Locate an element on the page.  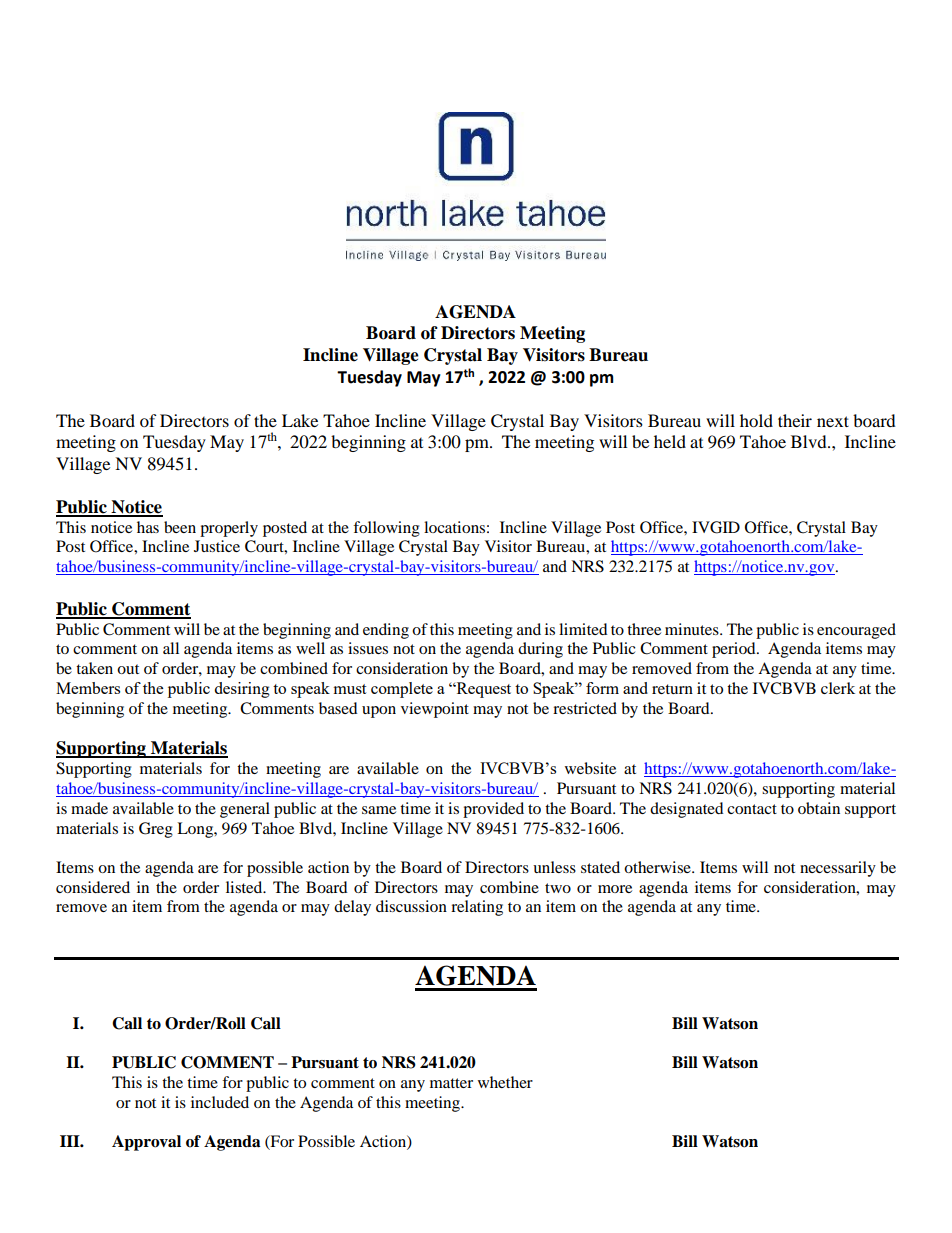
held is located at coordinates (670, 441).
